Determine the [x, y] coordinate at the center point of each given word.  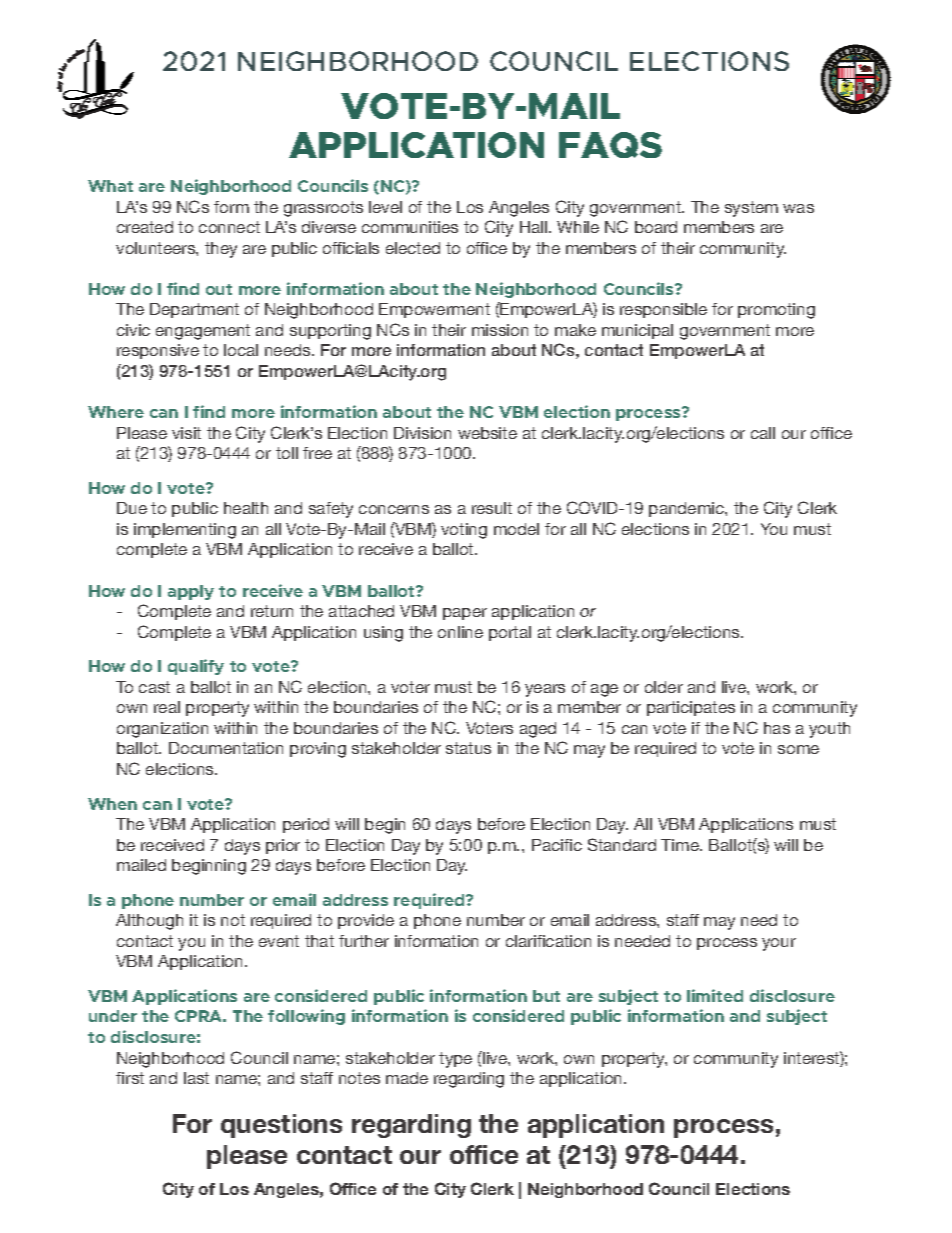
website [487, 433]
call [763, 433]
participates [691, 708]
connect [229, 227]
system [751, 209]
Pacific [557, 845]
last [196, 1078]
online [460, 632]
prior [283, 846]
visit [186, 433]
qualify [196, 667]
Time [681, 845]
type [455, 1060]
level [385, 207]
